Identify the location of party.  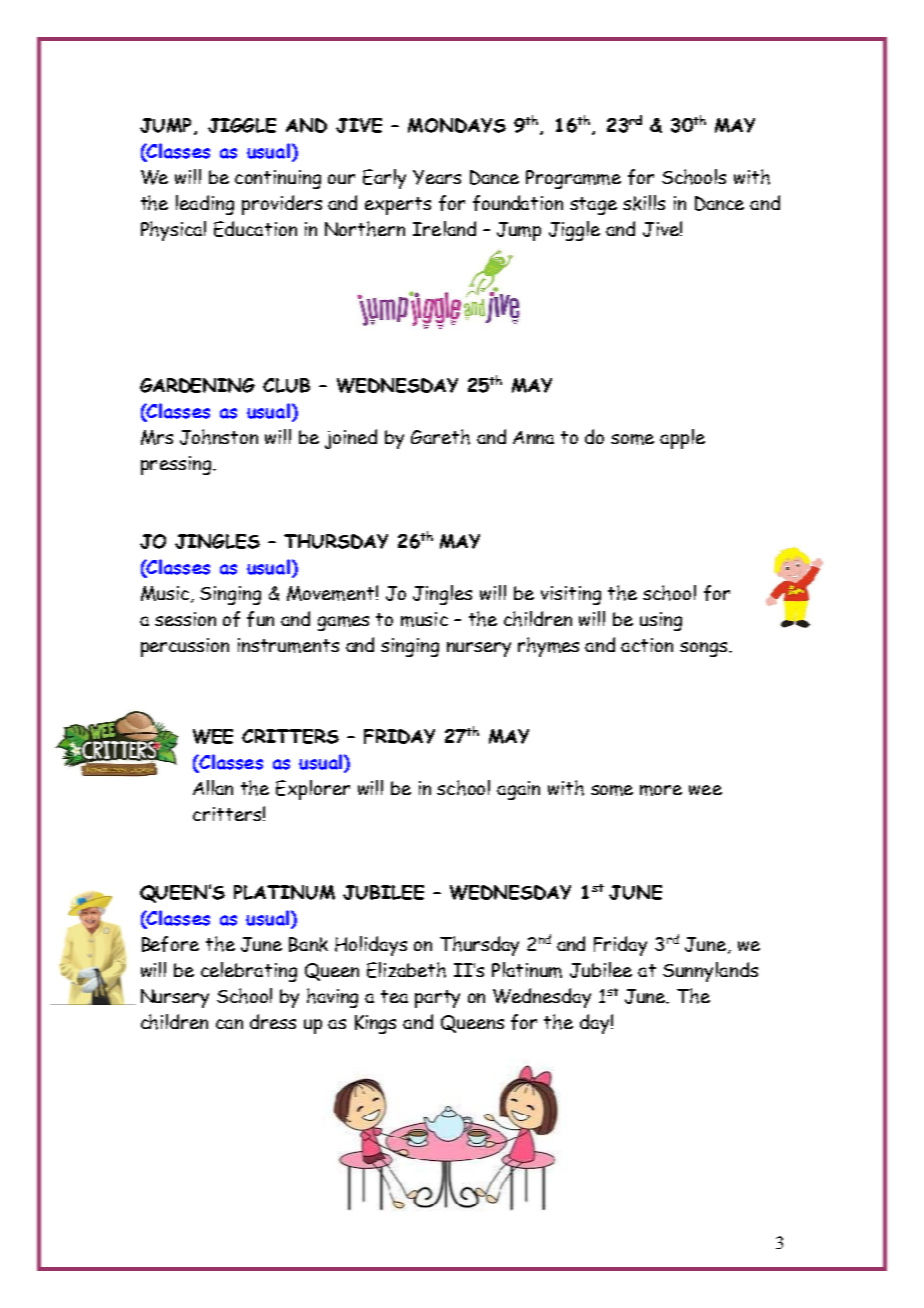
(437, 999).
